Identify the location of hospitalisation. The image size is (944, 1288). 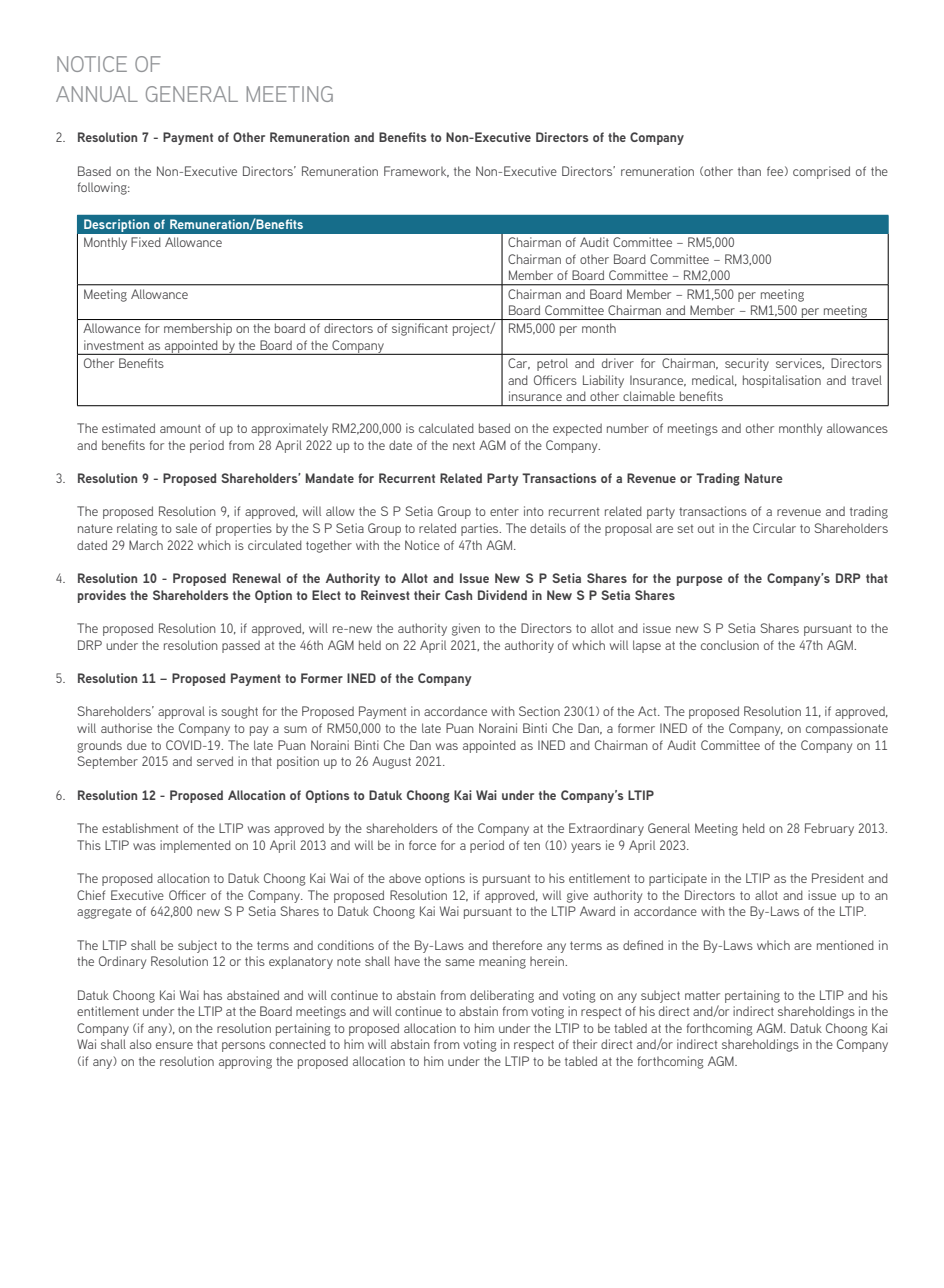
(782, 381).
